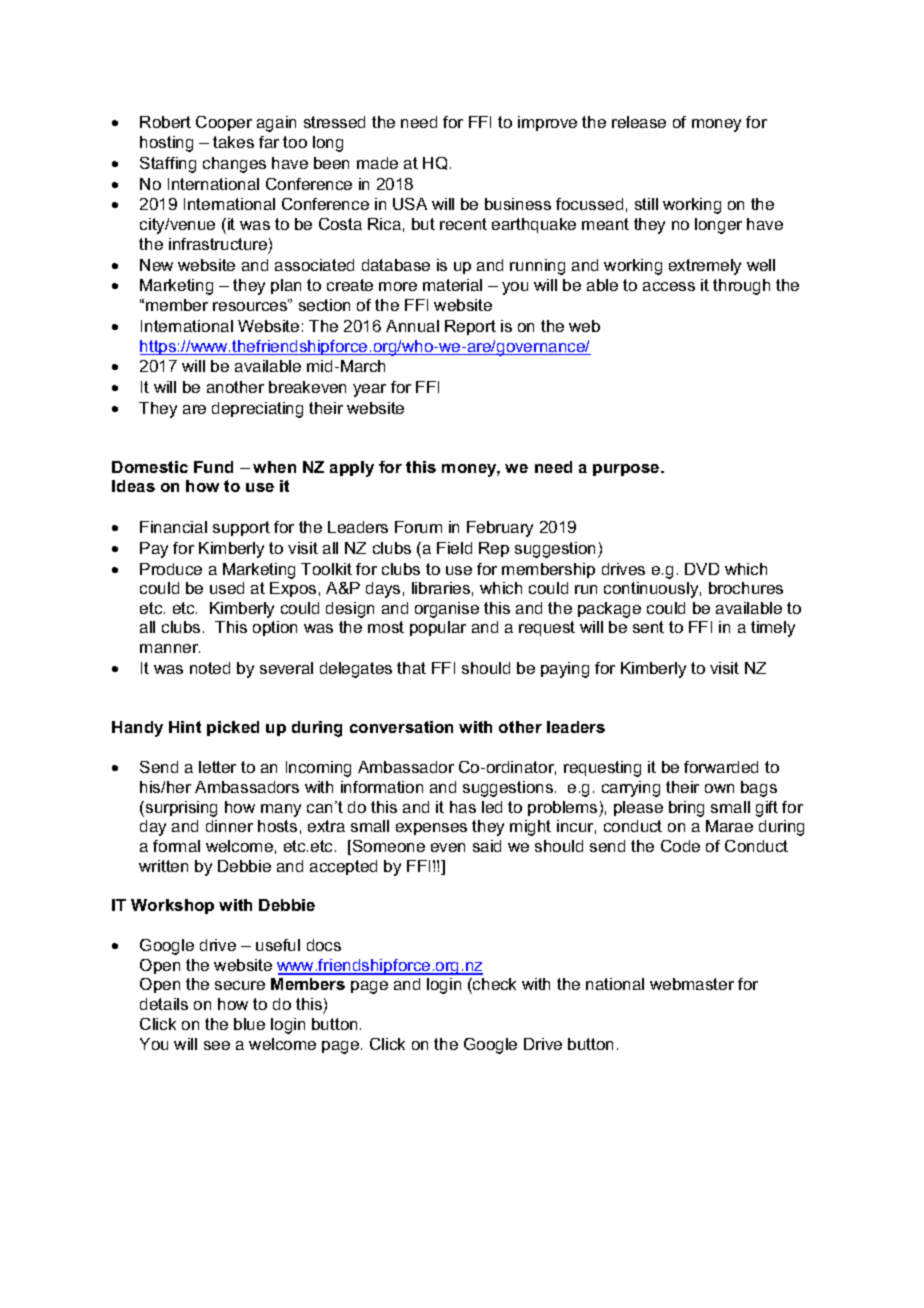 The image size is (924, 1308). Describe the element at coordinates (377, 163) in the document. I see `made` at that location.
